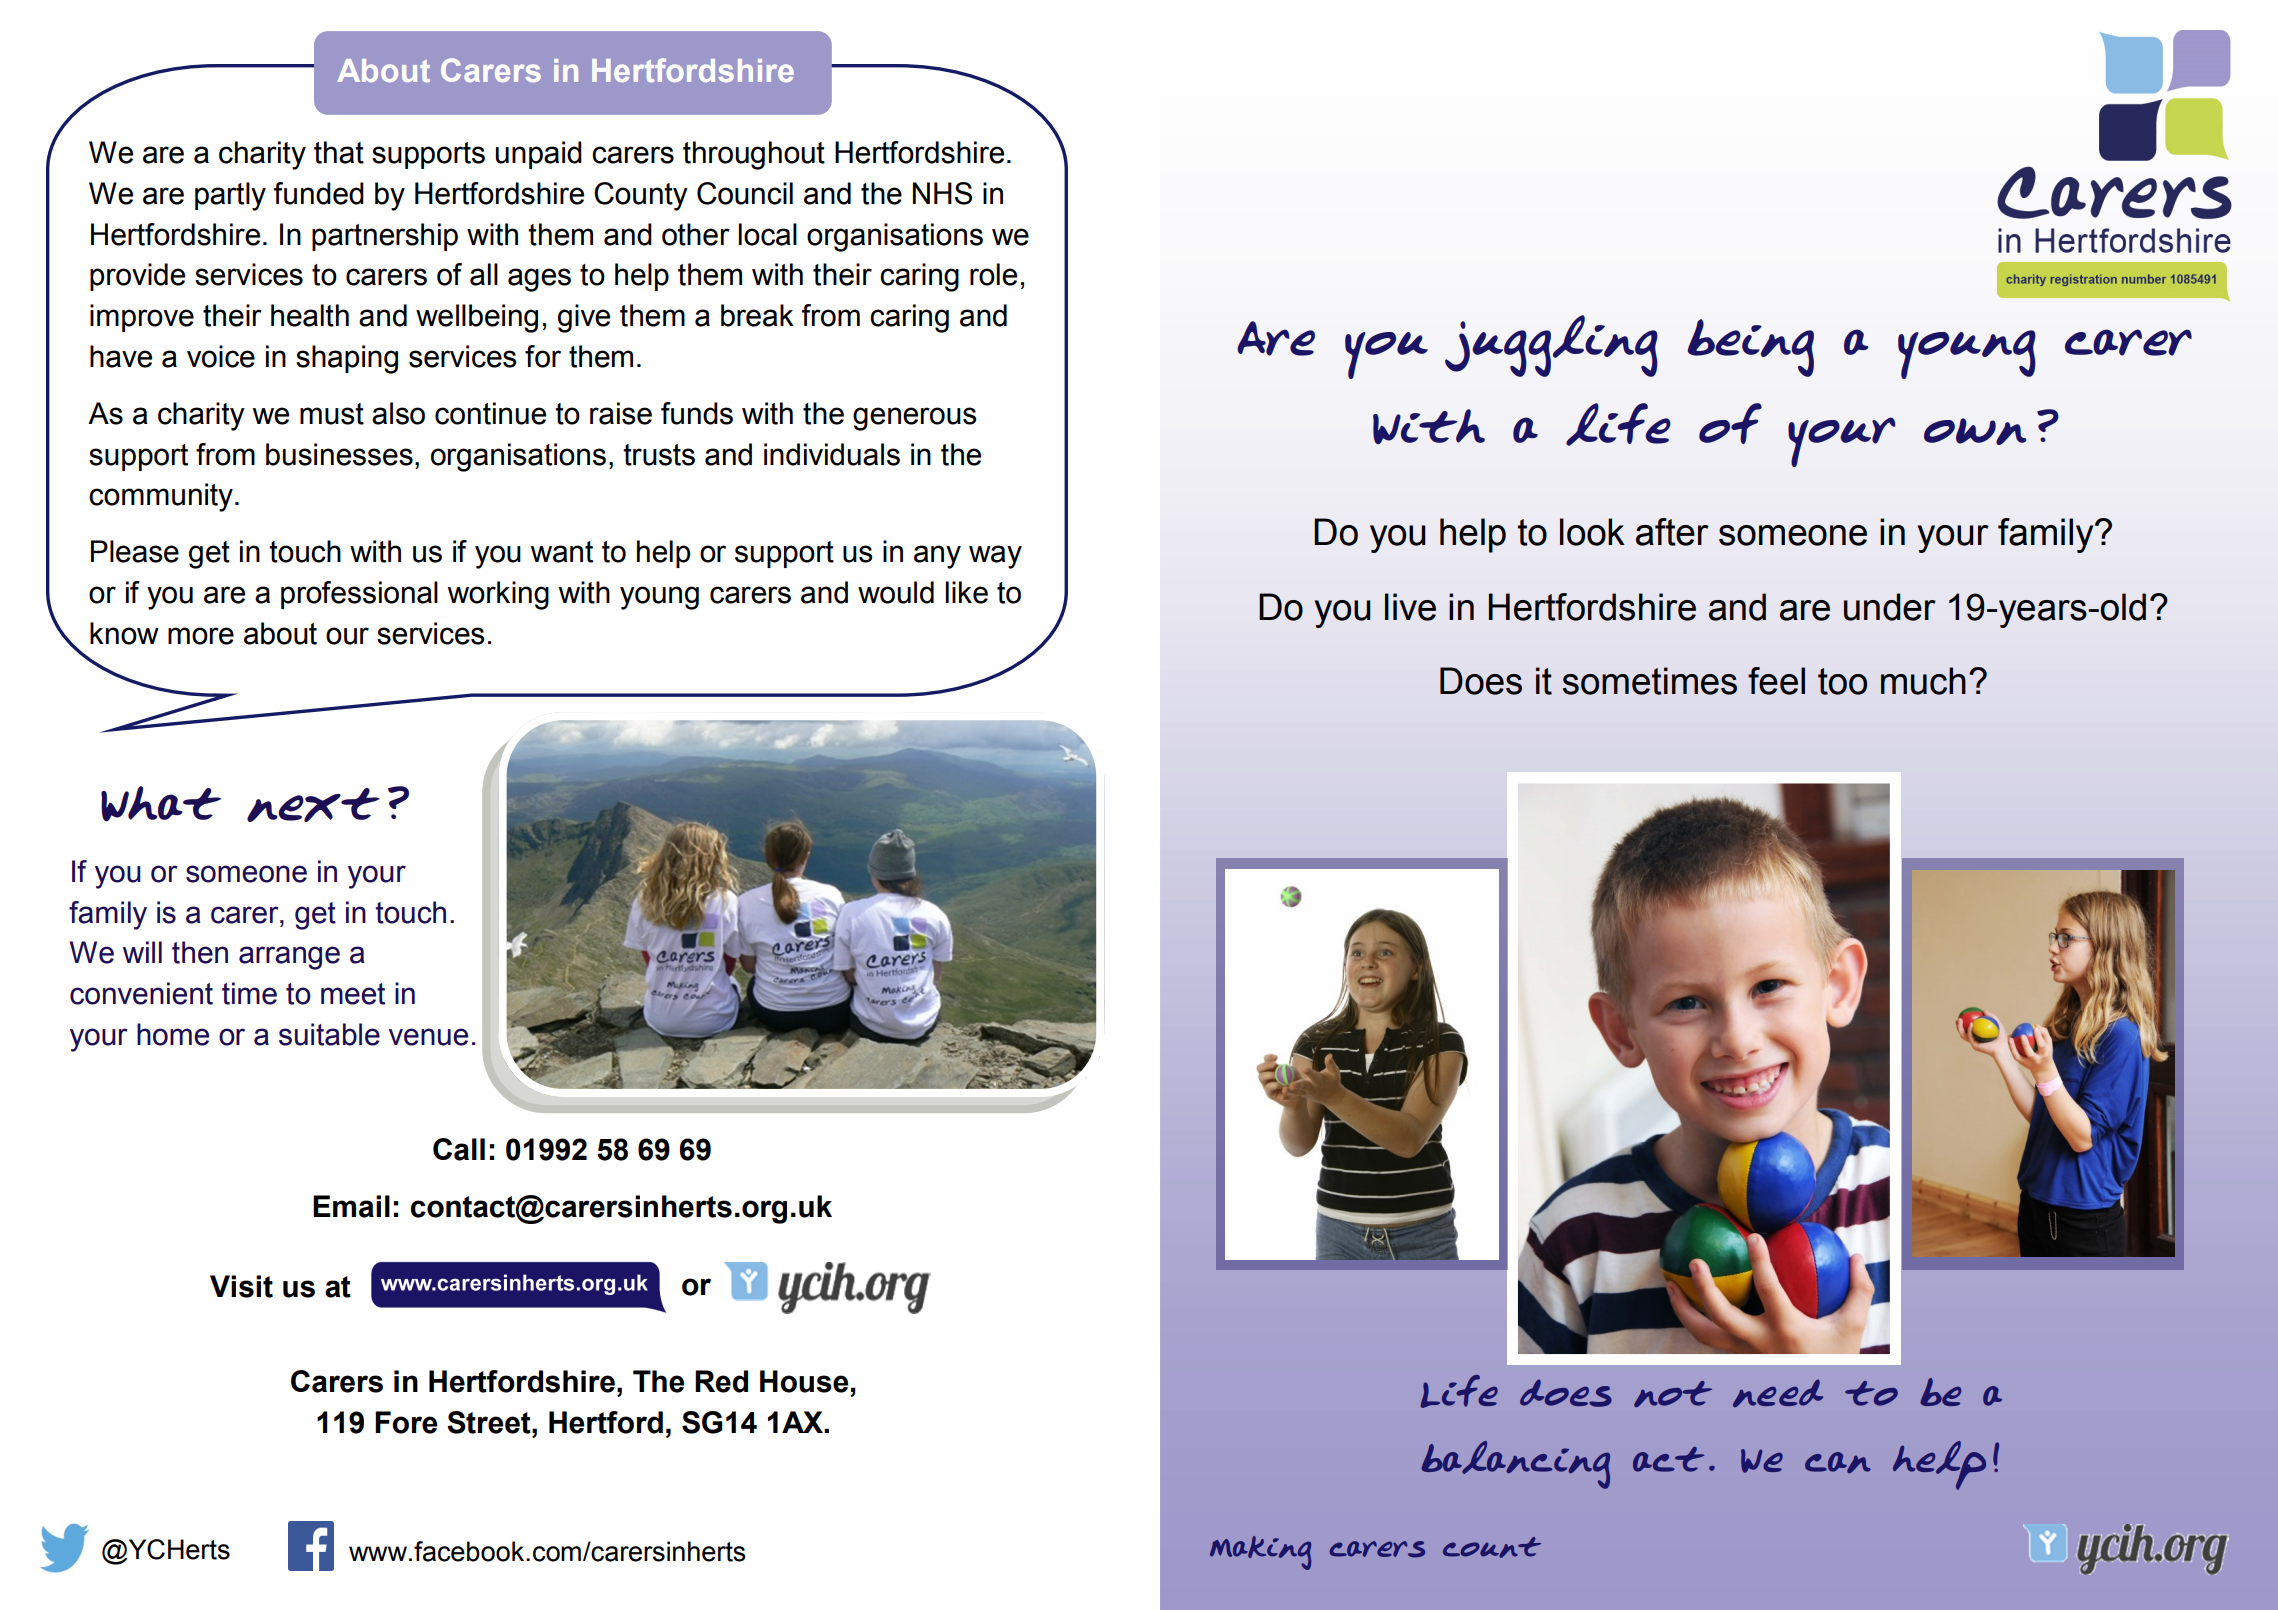 This screenshot has height=1610, width=2278. I want to click on venue, so click(428, 1037).
